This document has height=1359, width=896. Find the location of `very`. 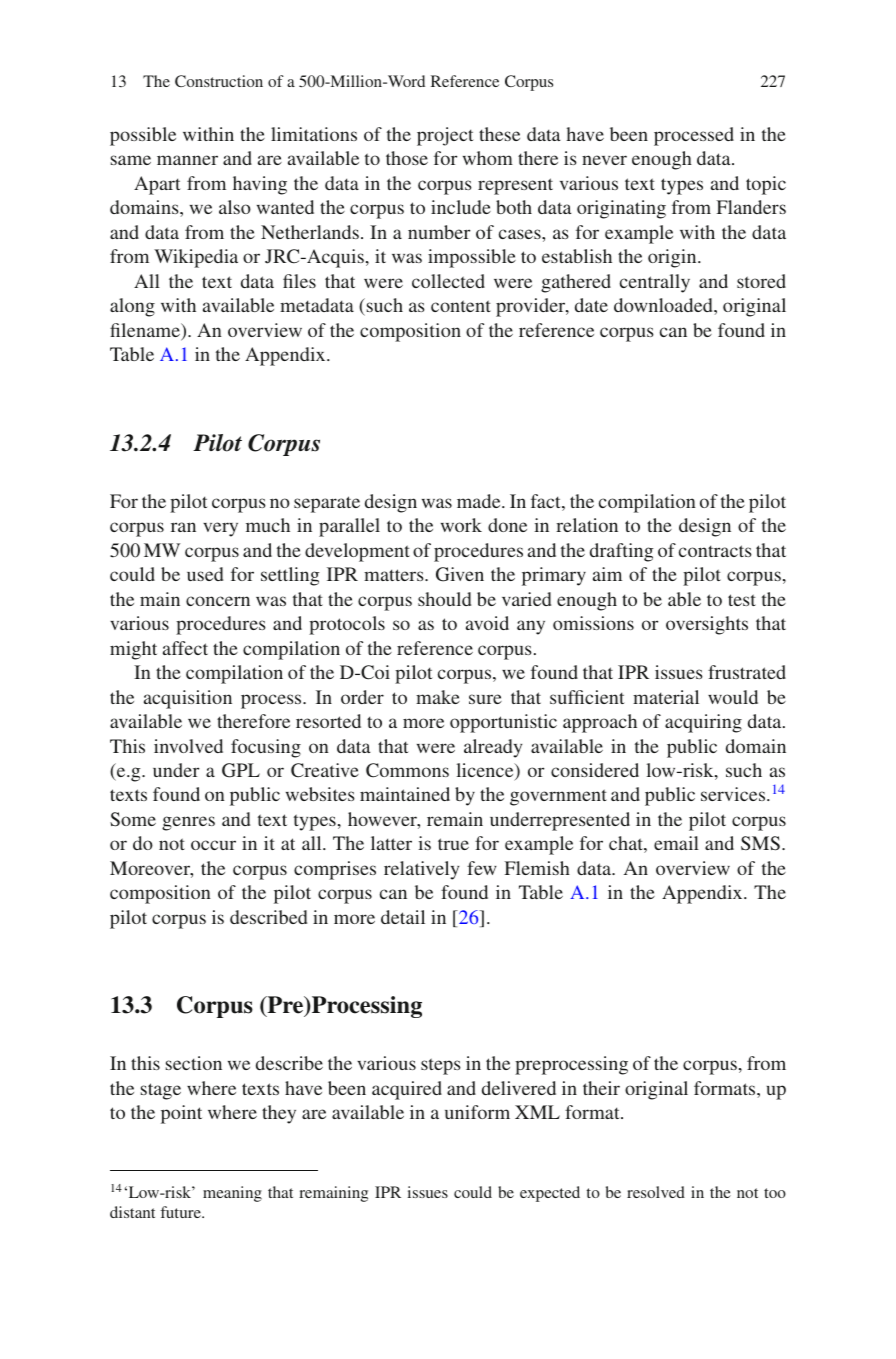

very is located at coordinates (220, 529).
